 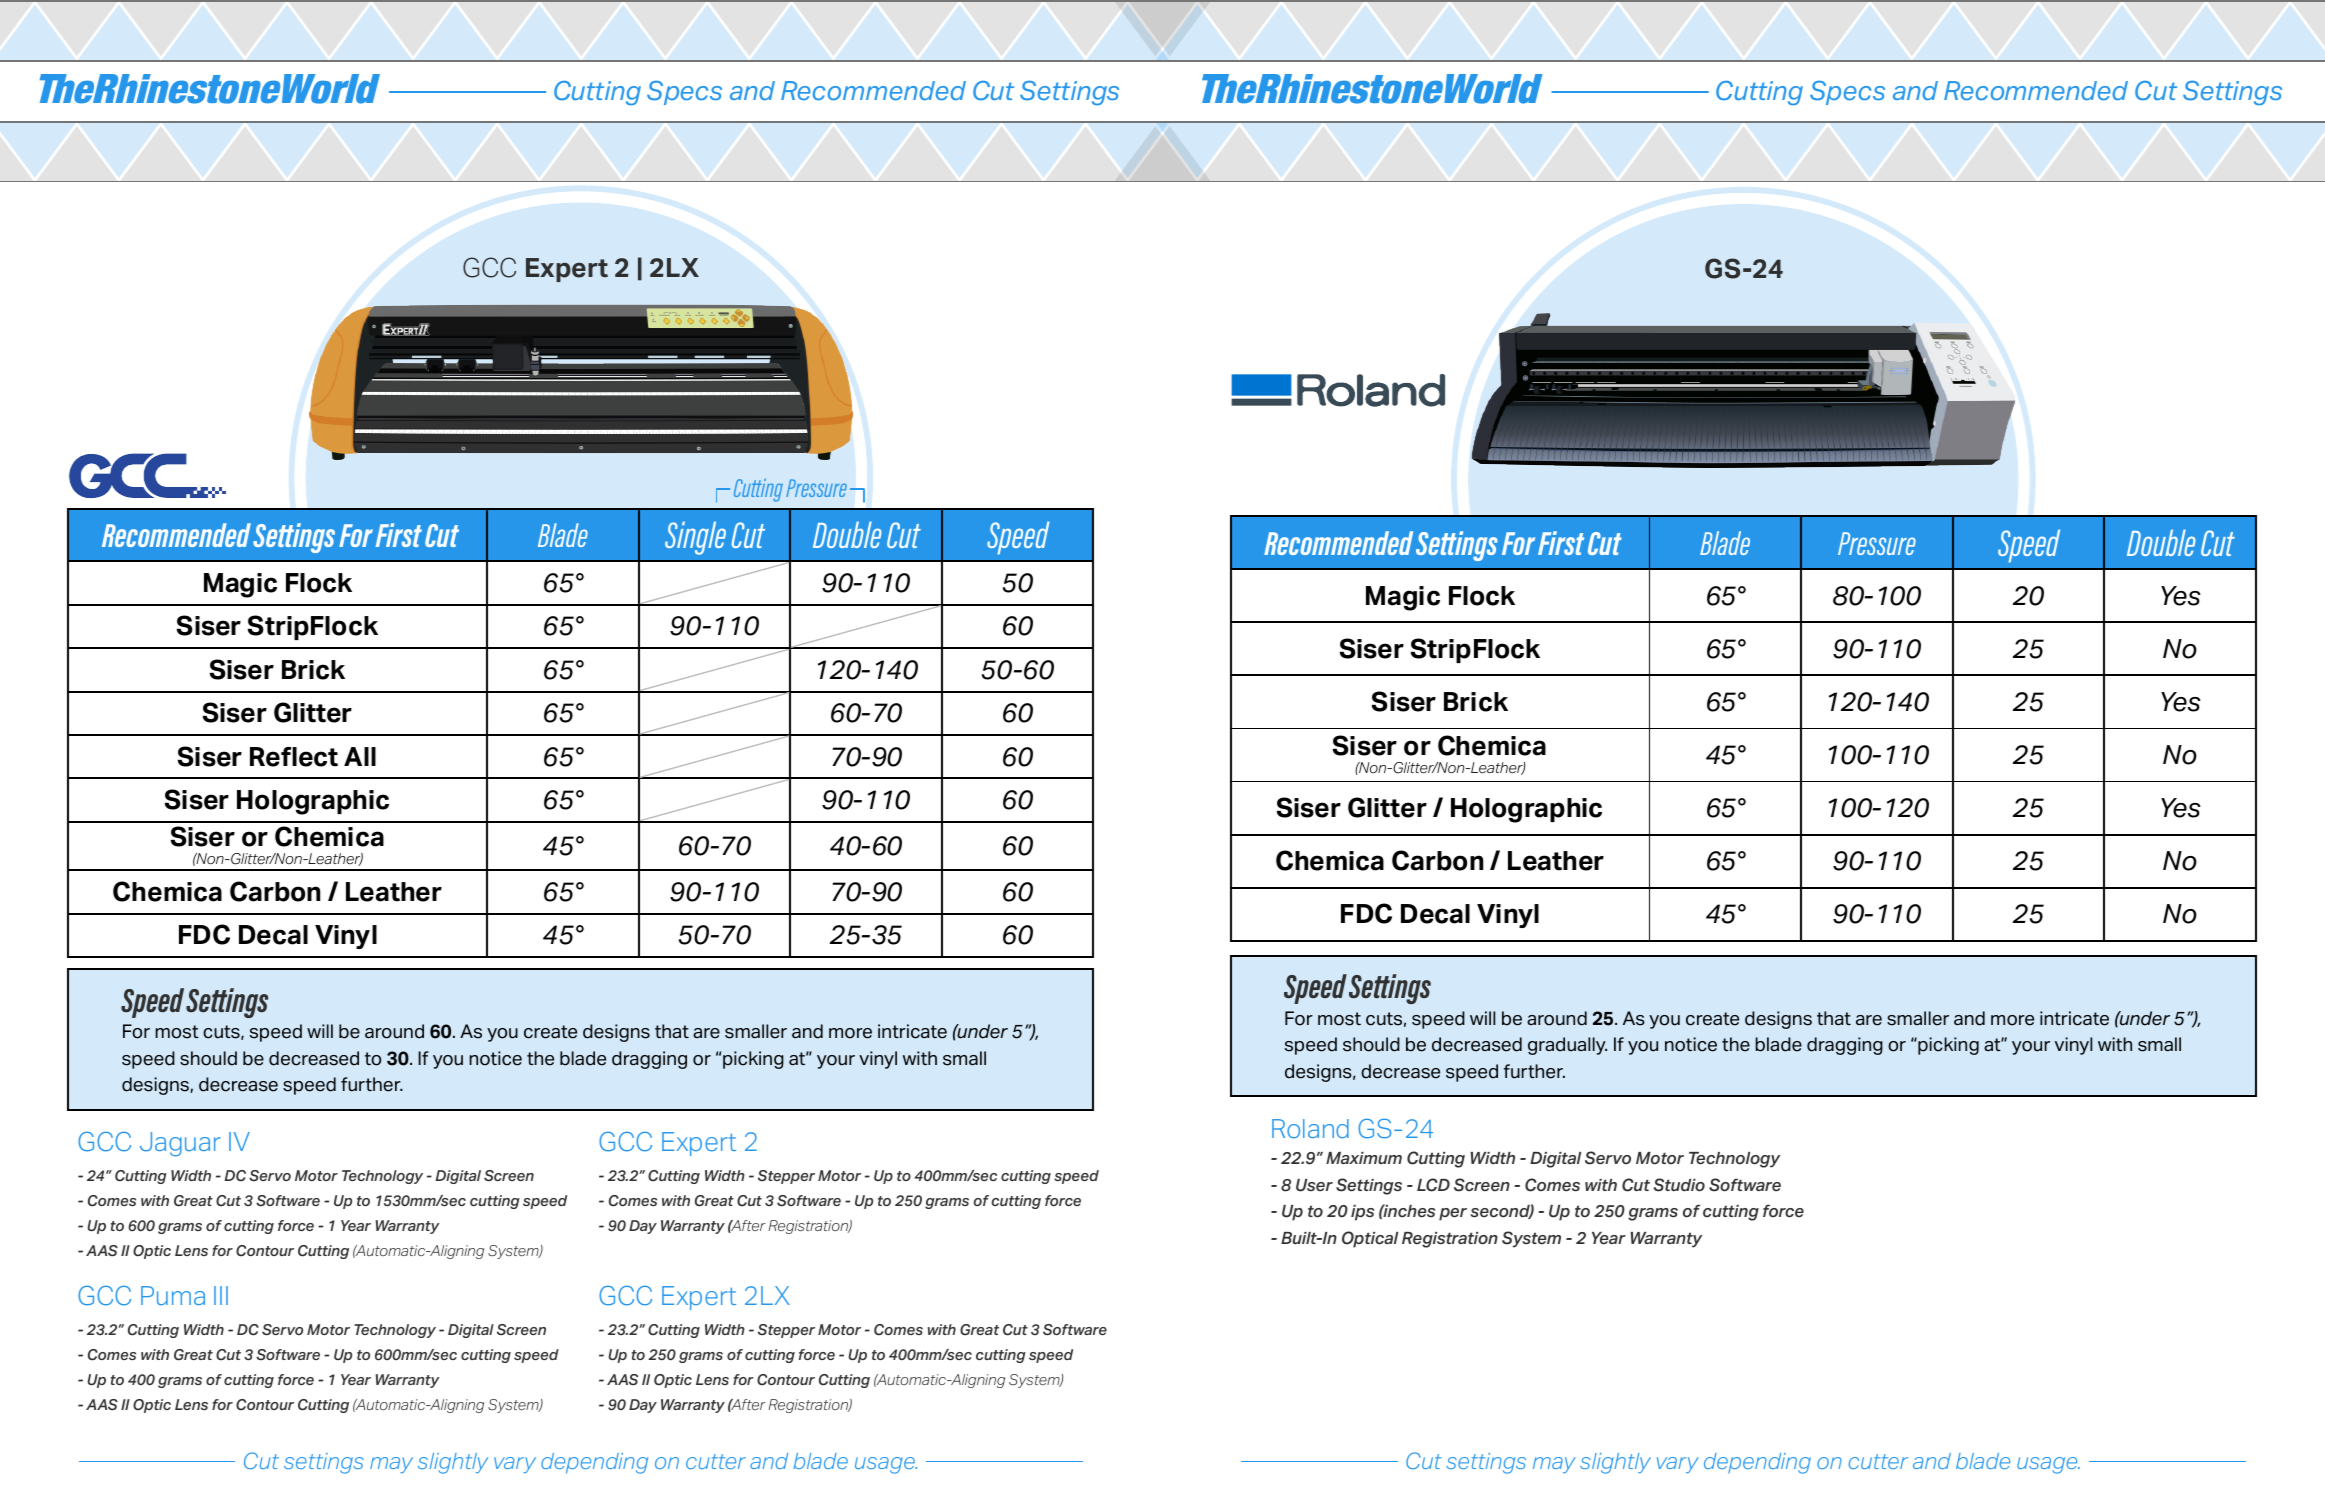 I want to click on III, so click(x=221, y=1295).
